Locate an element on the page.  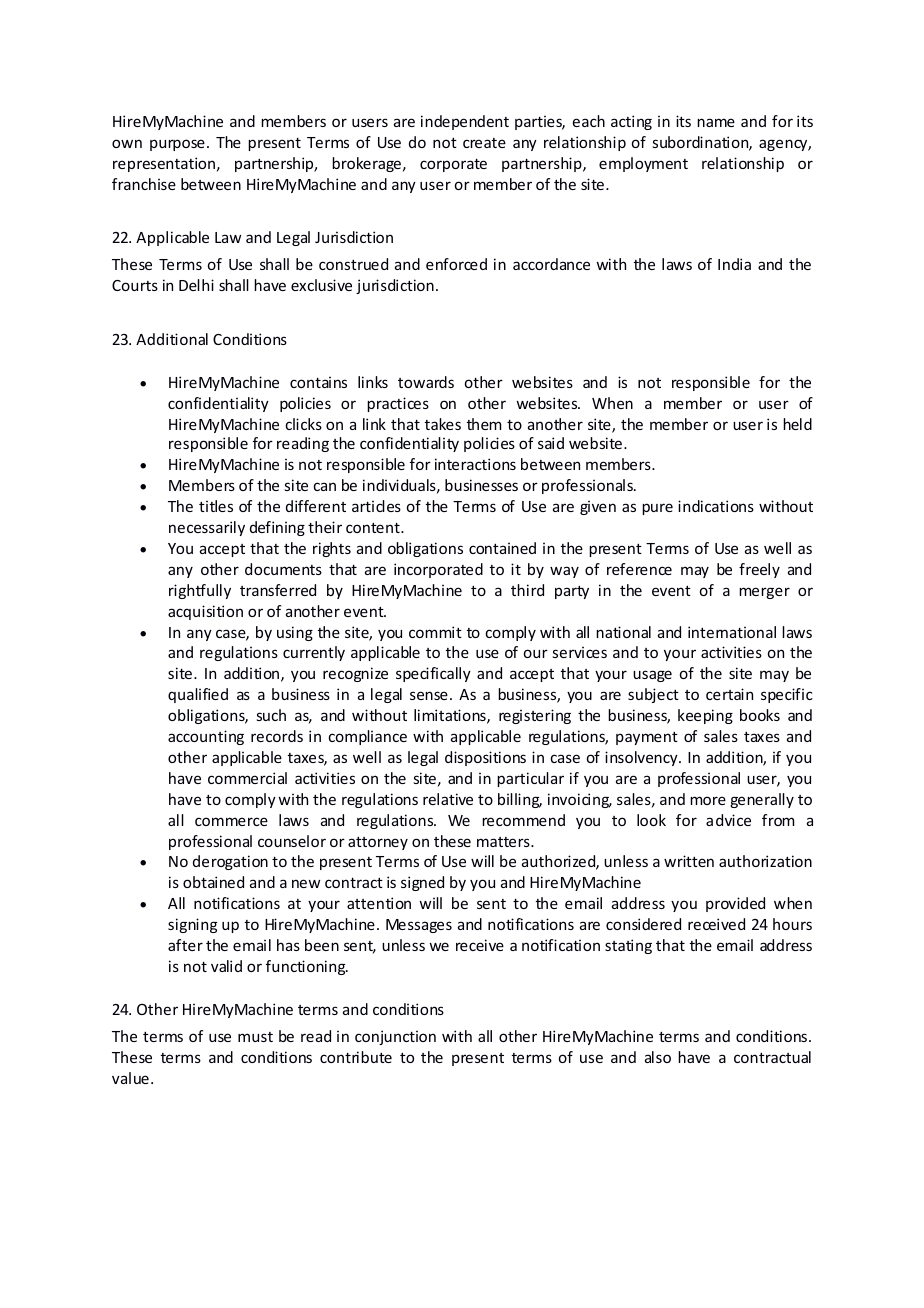
advice is located at coordinates (728, 820).
